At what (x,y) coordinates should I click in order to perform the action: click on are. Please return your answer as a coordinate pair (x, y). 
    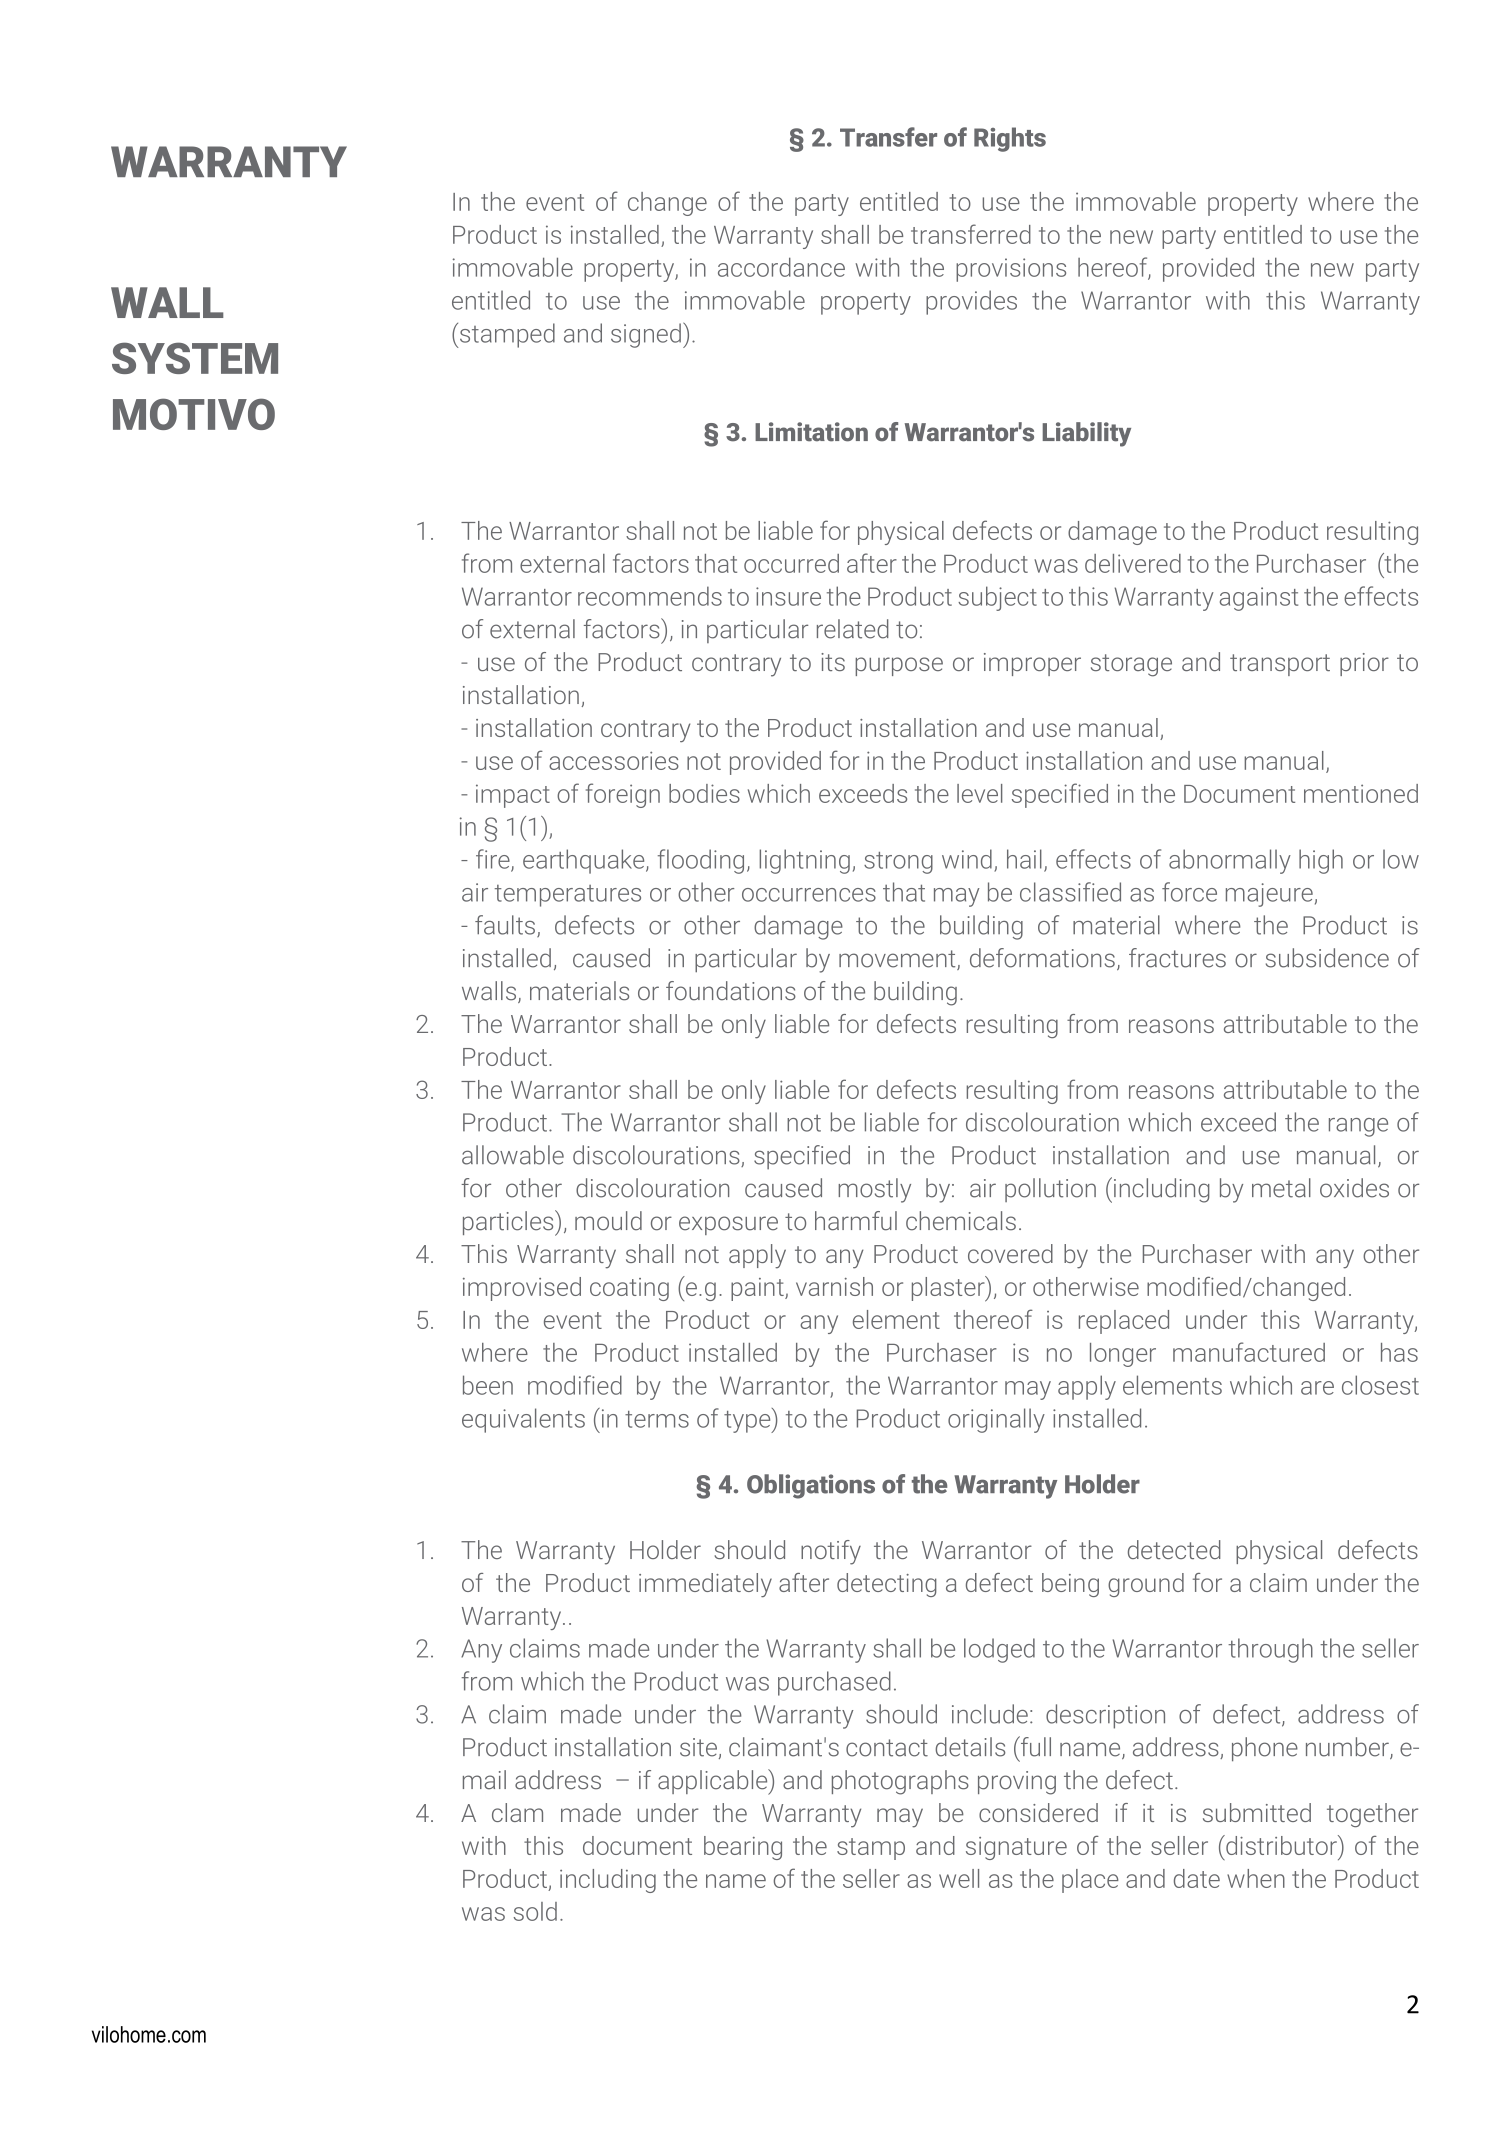
    Looking at the image, I should click on (1317, 1388).
